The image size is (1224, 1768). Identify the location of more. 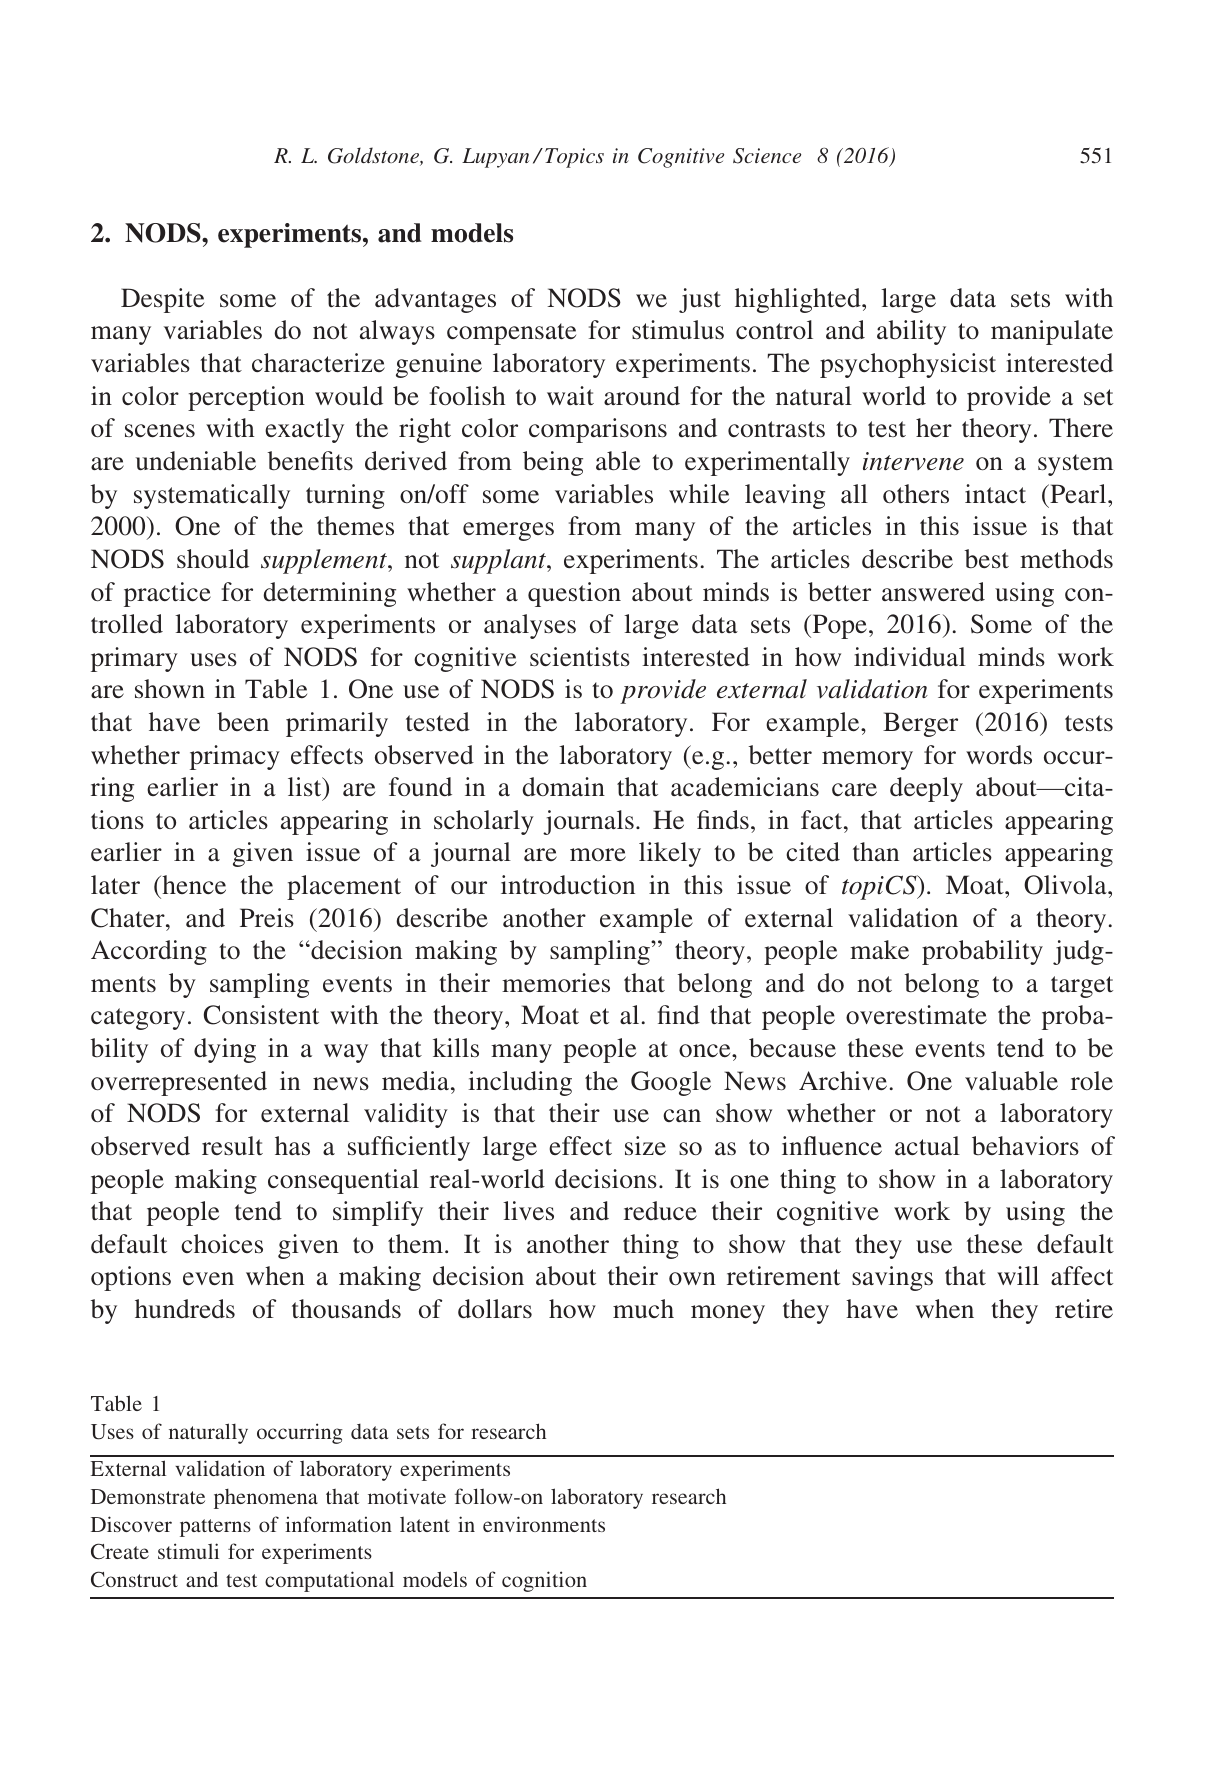
(598, 854).
